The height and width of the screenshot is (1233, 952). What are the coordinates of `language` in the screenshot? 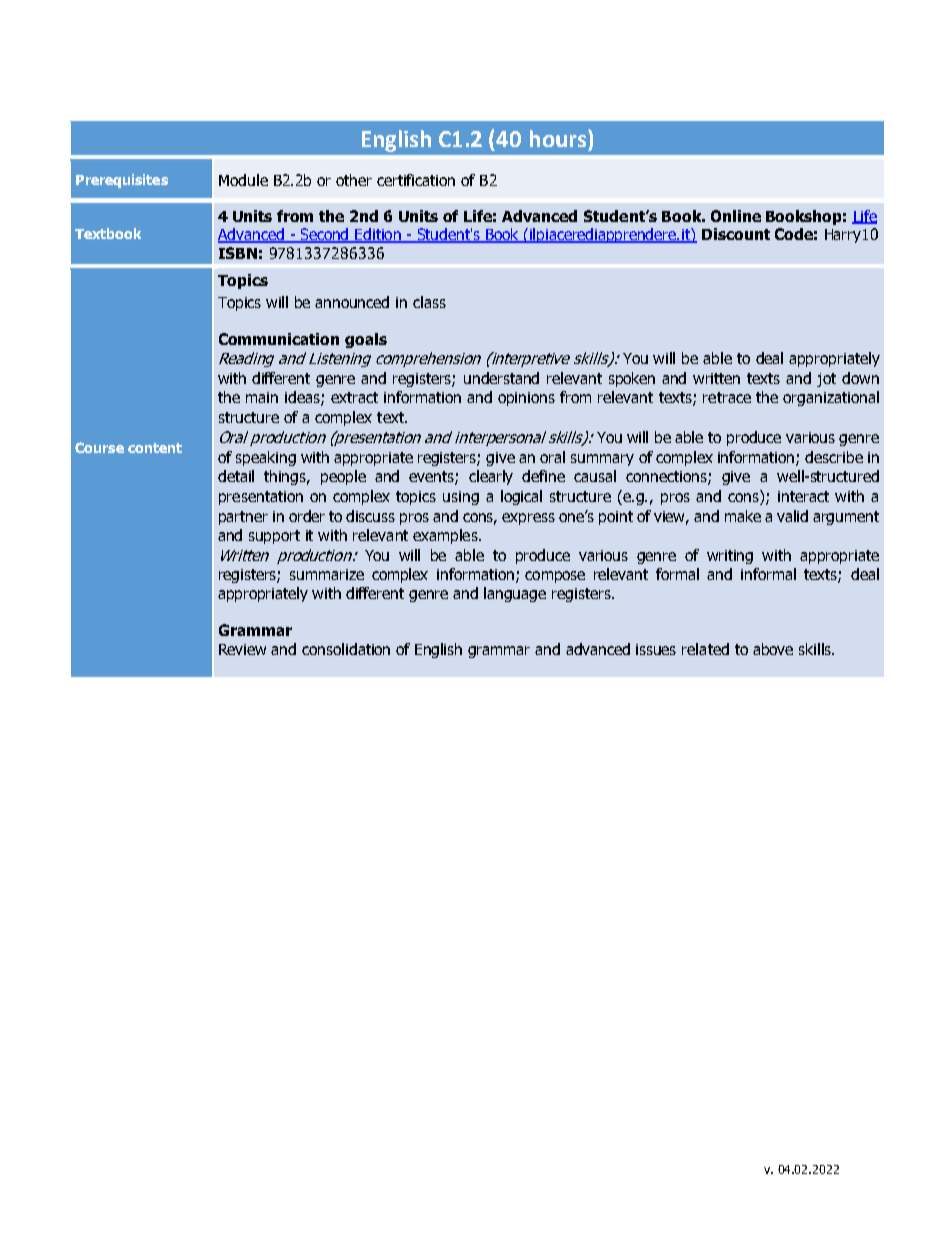 It's located at (515, 594).
